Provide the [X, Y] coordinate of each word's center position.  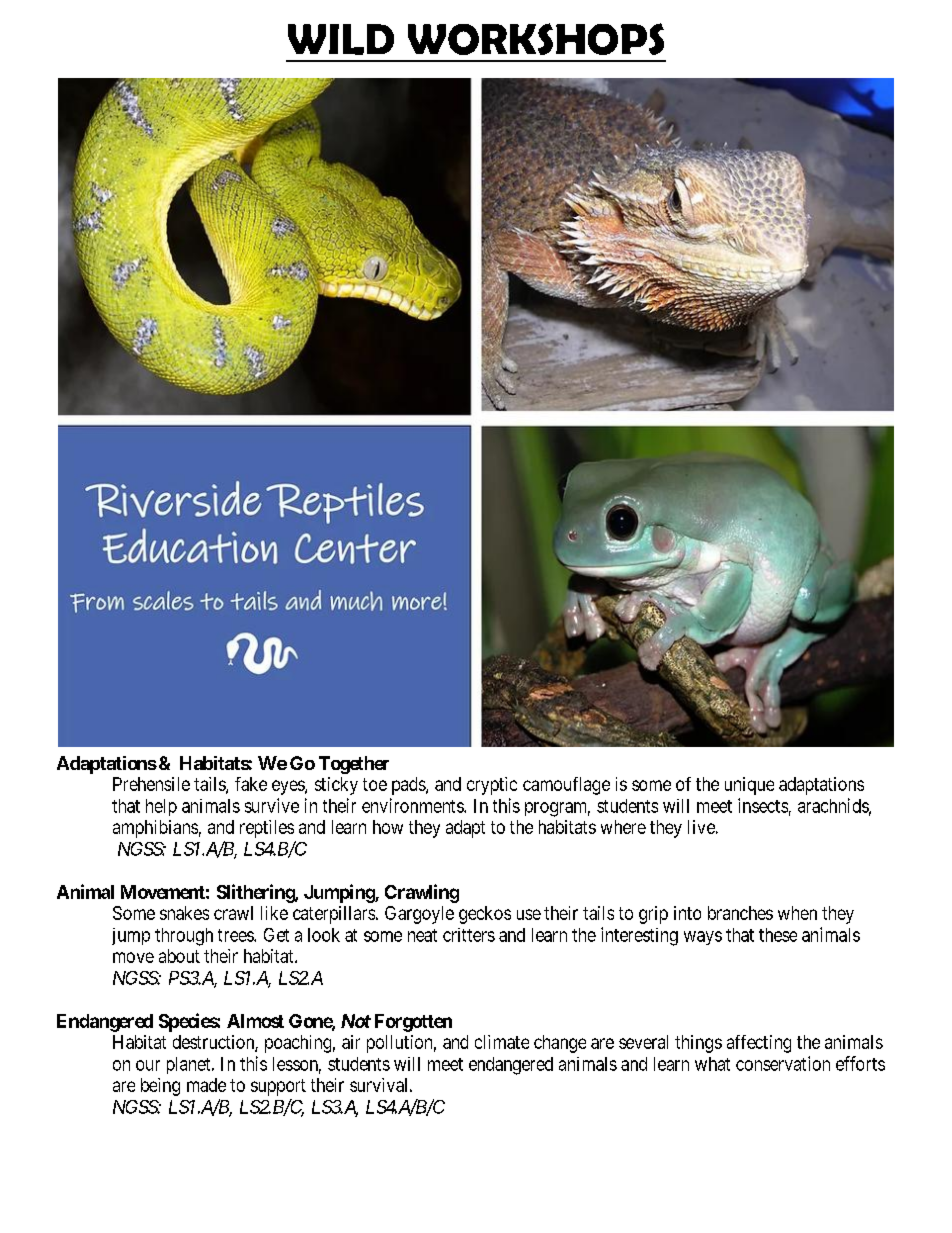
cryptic [492, 786]
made [206, 1085]
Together [354, 765]
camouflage [566, 786]
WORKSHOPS [536, 39]
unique [749, 786]
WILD [341, 39]
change [560, 1044]
